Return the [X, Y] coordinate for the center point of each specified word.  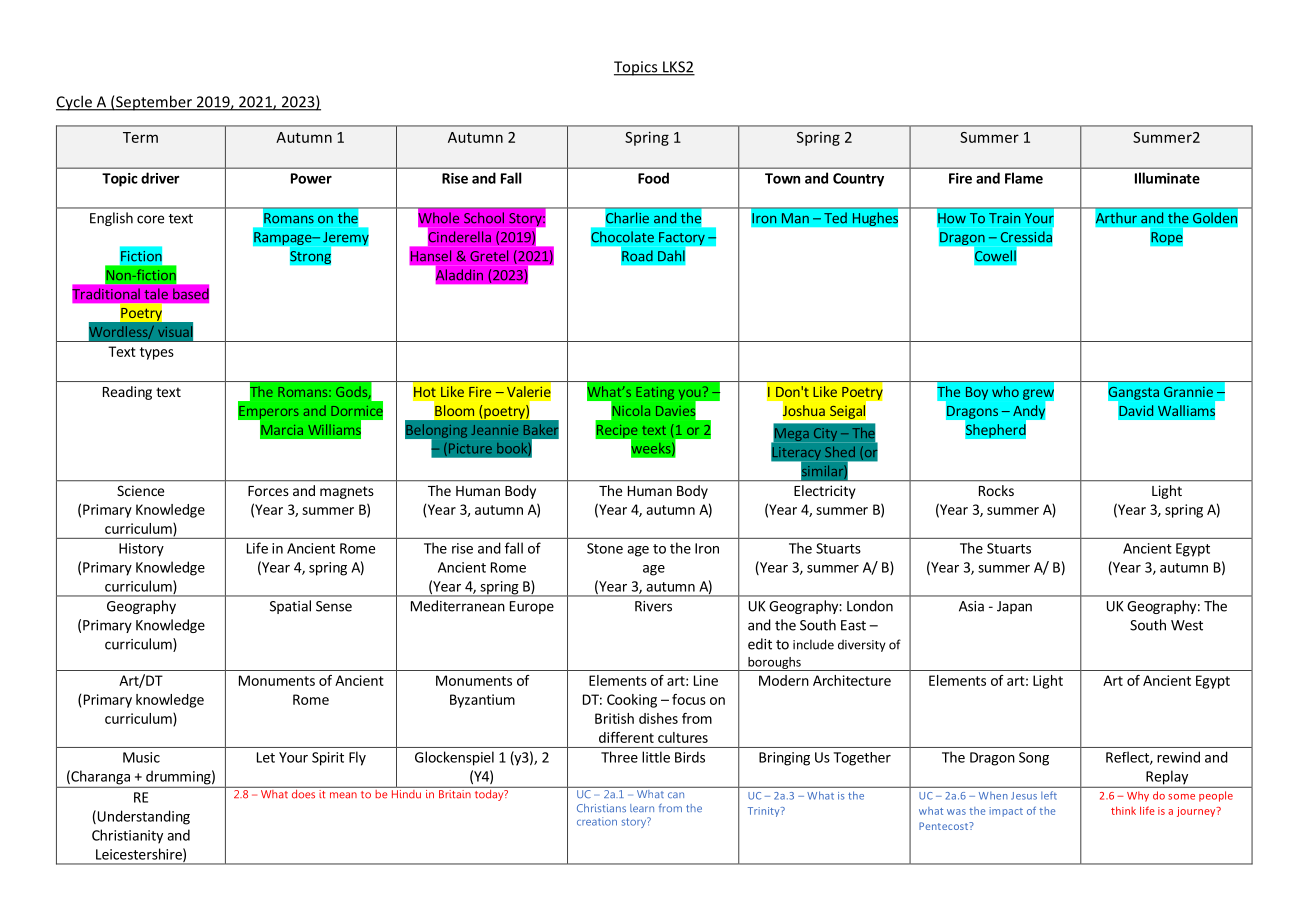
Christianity [127, 836]
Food [653, 178]
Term [140, 137]
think [1123, 810]
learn [642, 808]
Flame [1024, 178]
